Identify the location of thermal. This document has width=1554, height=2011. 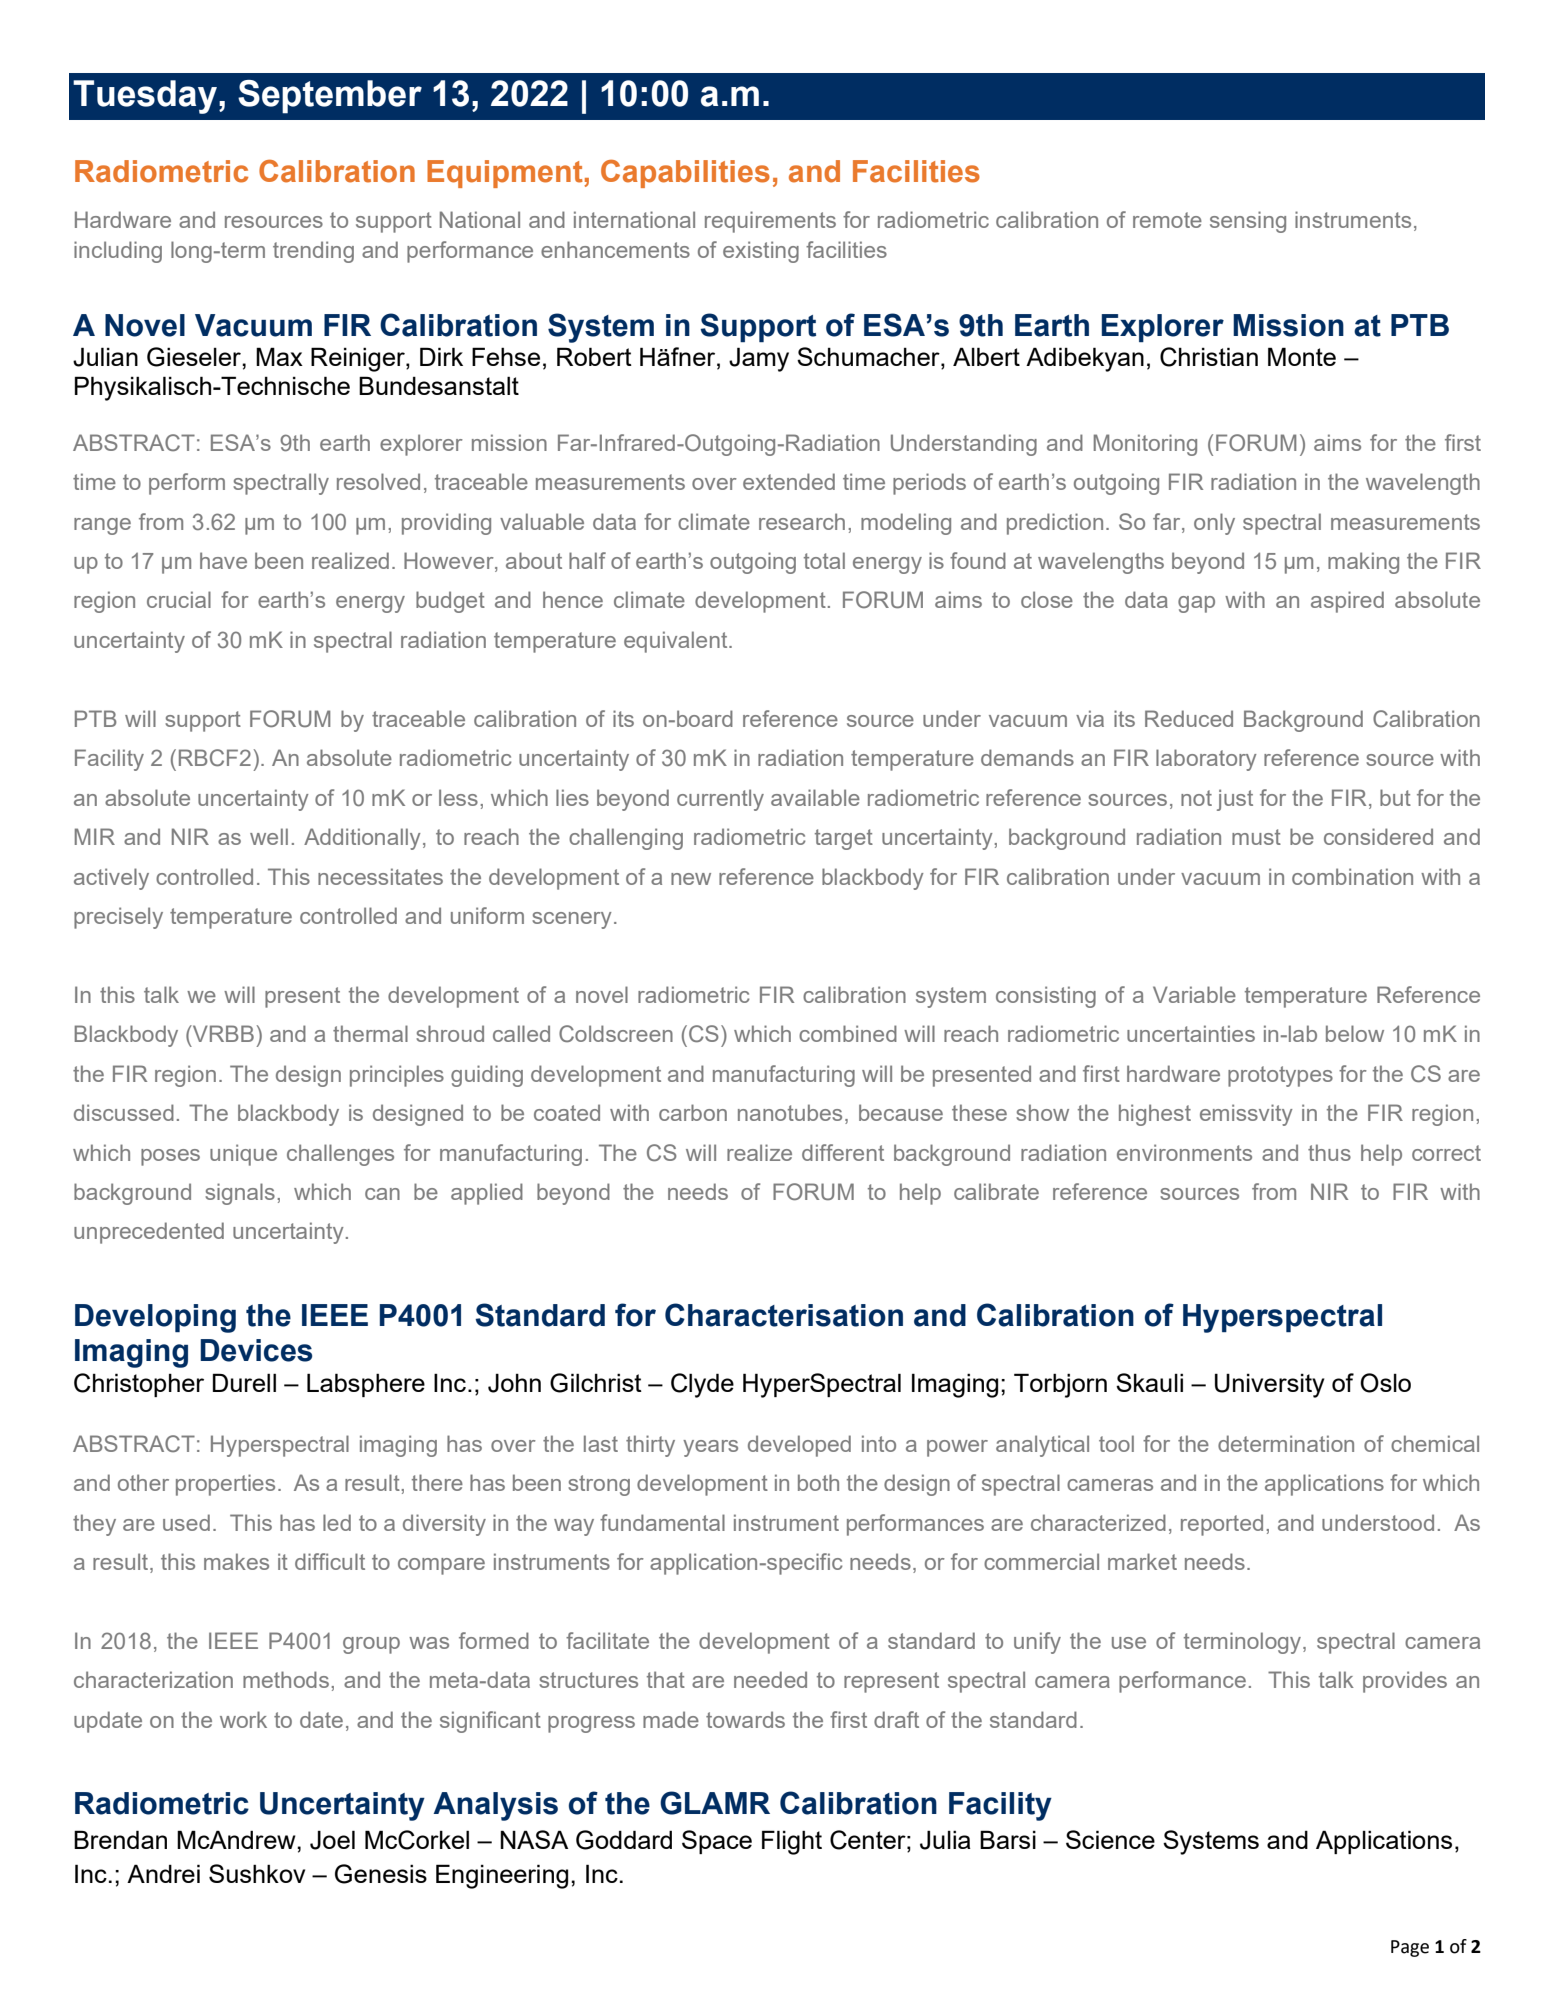
(370, 1033).
